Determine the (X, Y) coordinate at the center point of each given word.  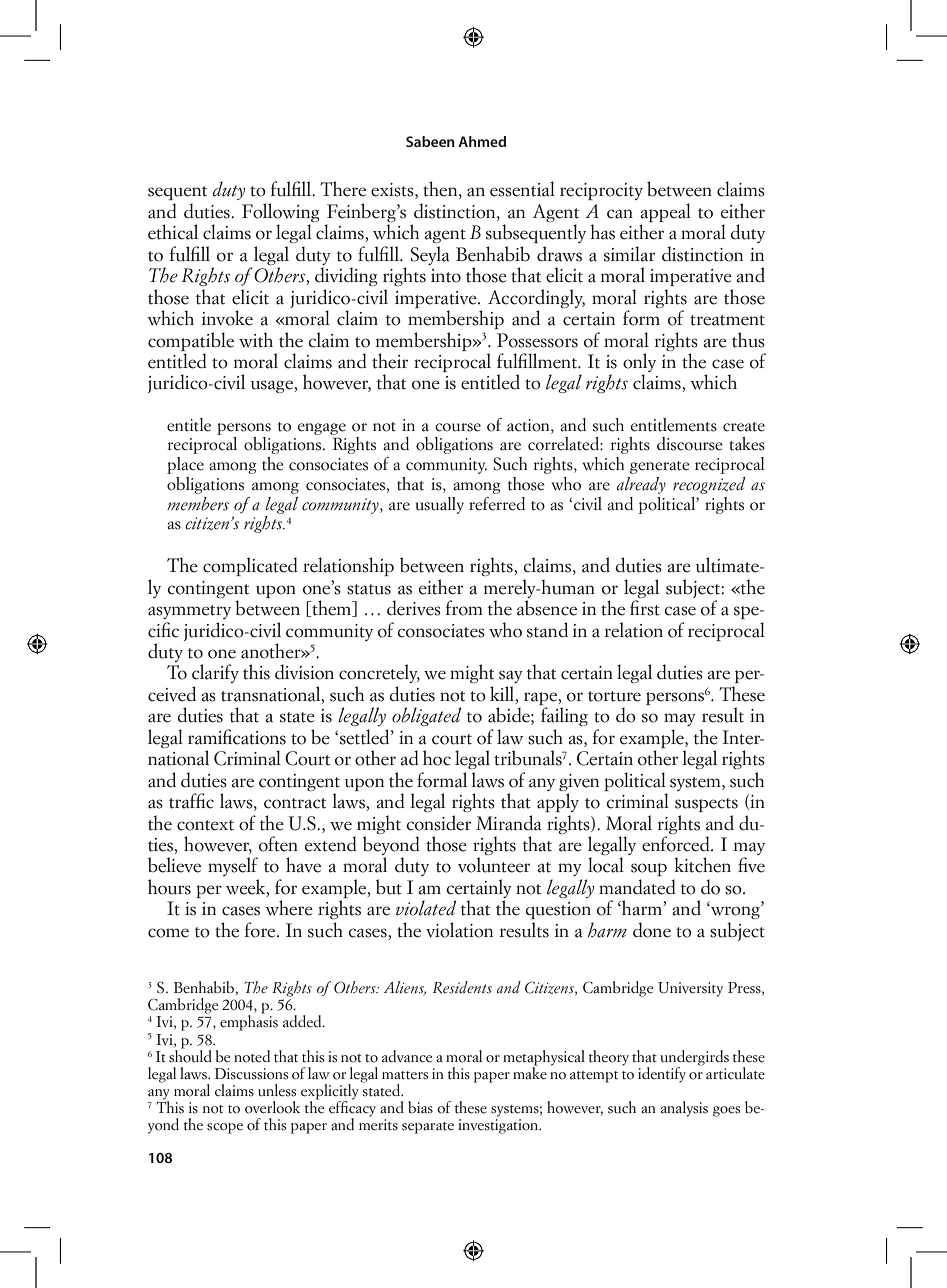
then (441, 190)
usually (440, 505)
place (185, 465)
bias (420, 1107)
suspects (706, 805)
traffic (191, 801)
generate (660, 467)
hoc (437, 758)
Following (281, 214)
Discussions (251, 1074)
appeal (665, 214)
